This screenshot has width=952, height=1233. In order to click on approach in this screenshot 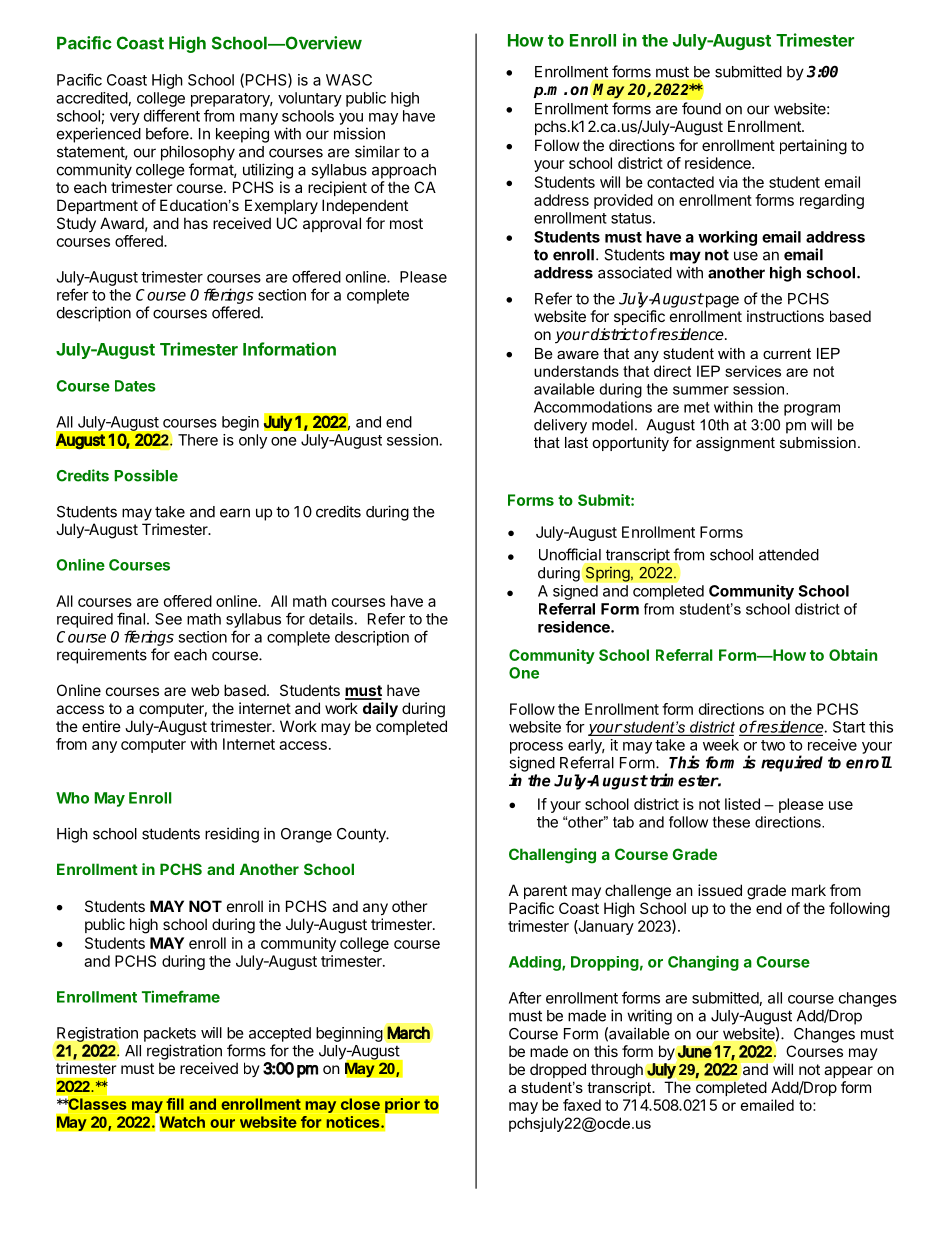, I will do `click(404, 171)`.
